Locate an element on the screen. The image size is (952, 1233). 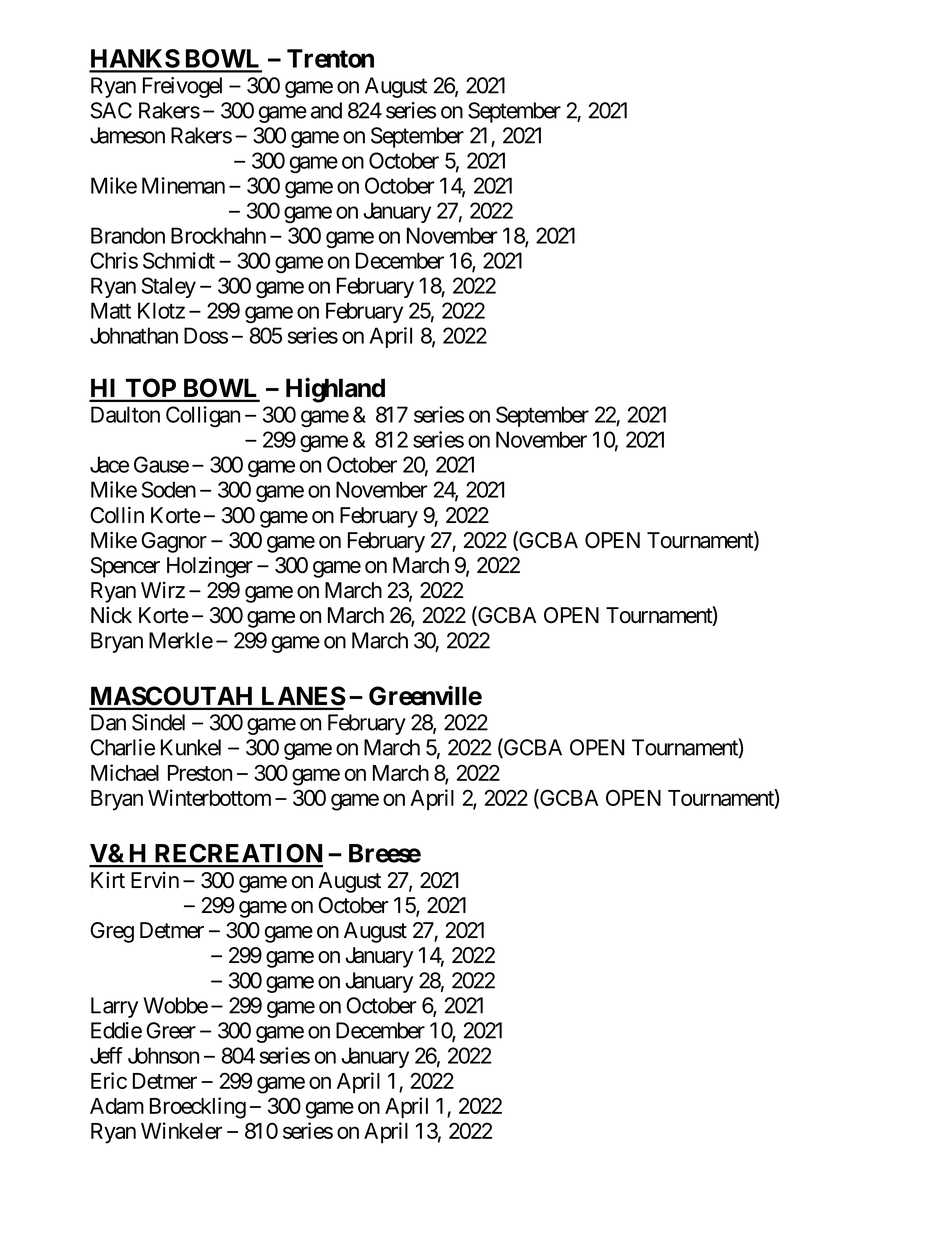
Staley is located at coordinates (169, 287).
